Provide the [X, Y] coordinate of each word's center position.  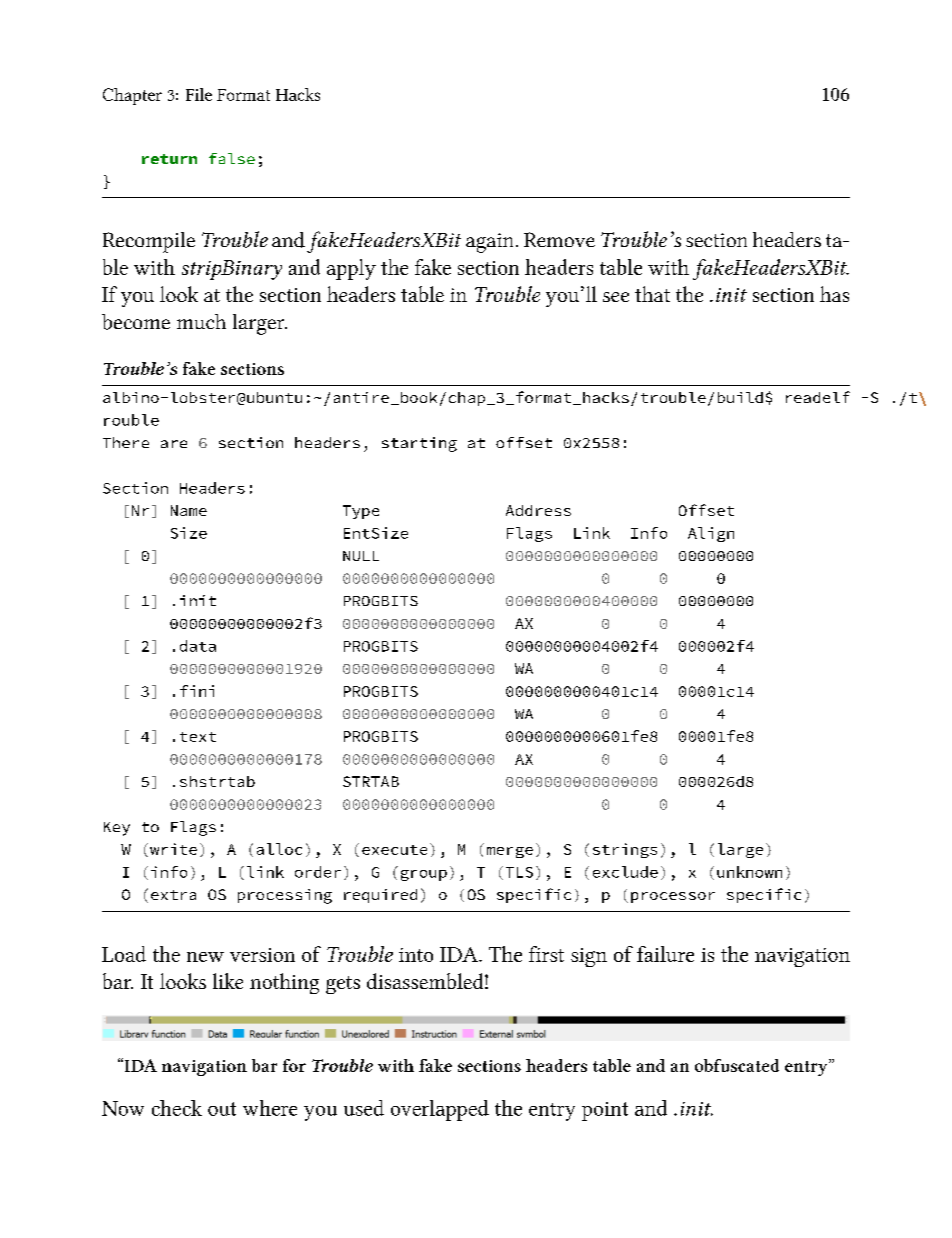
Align [711, 534]
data [198, 646]
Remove [559, 239]
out [222, 1109]
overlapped [440, 1110]
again [491, 243]
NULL [361, 556]
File [199, 94]
